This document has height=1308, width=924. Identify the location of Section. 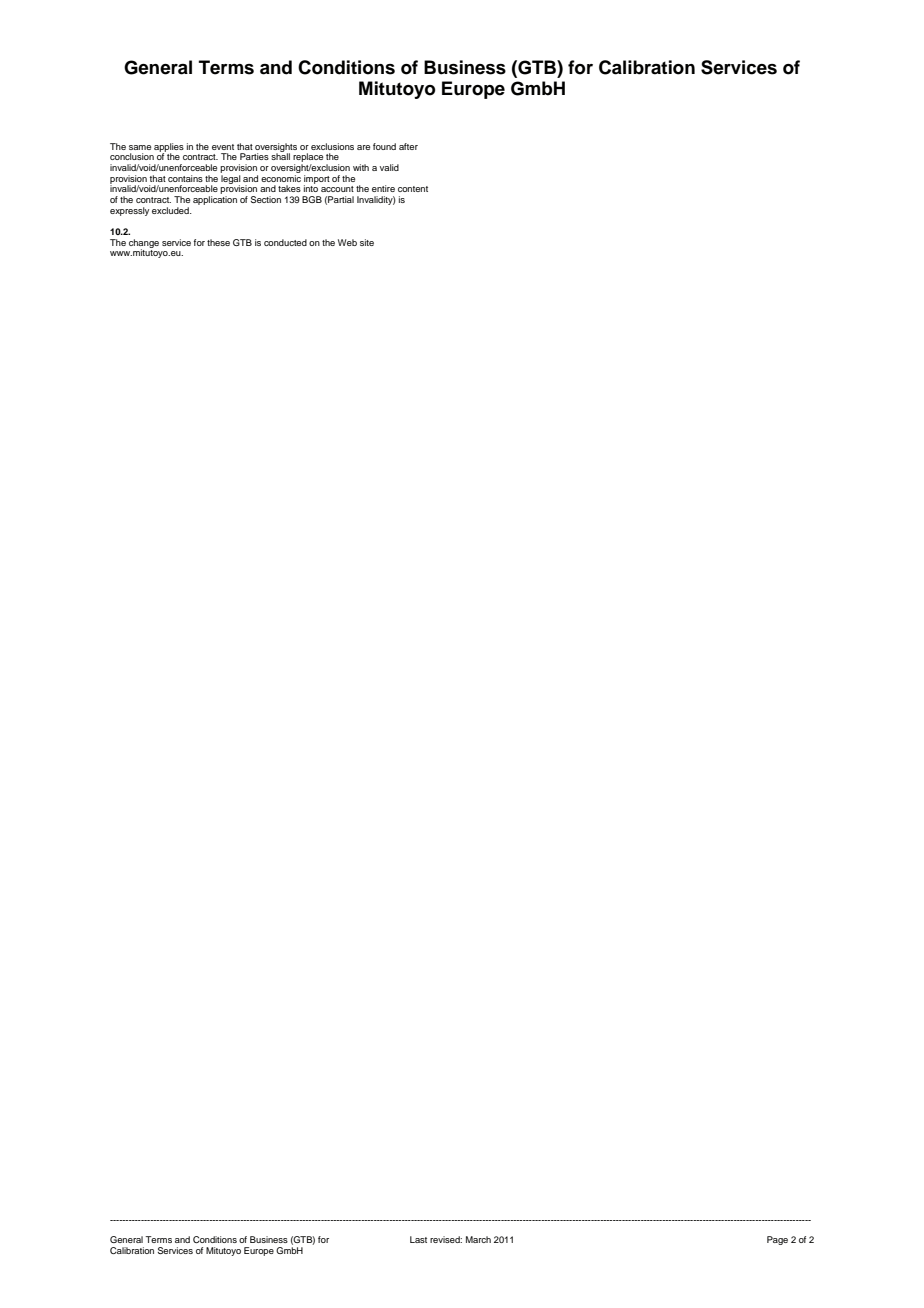
(266, 199).
